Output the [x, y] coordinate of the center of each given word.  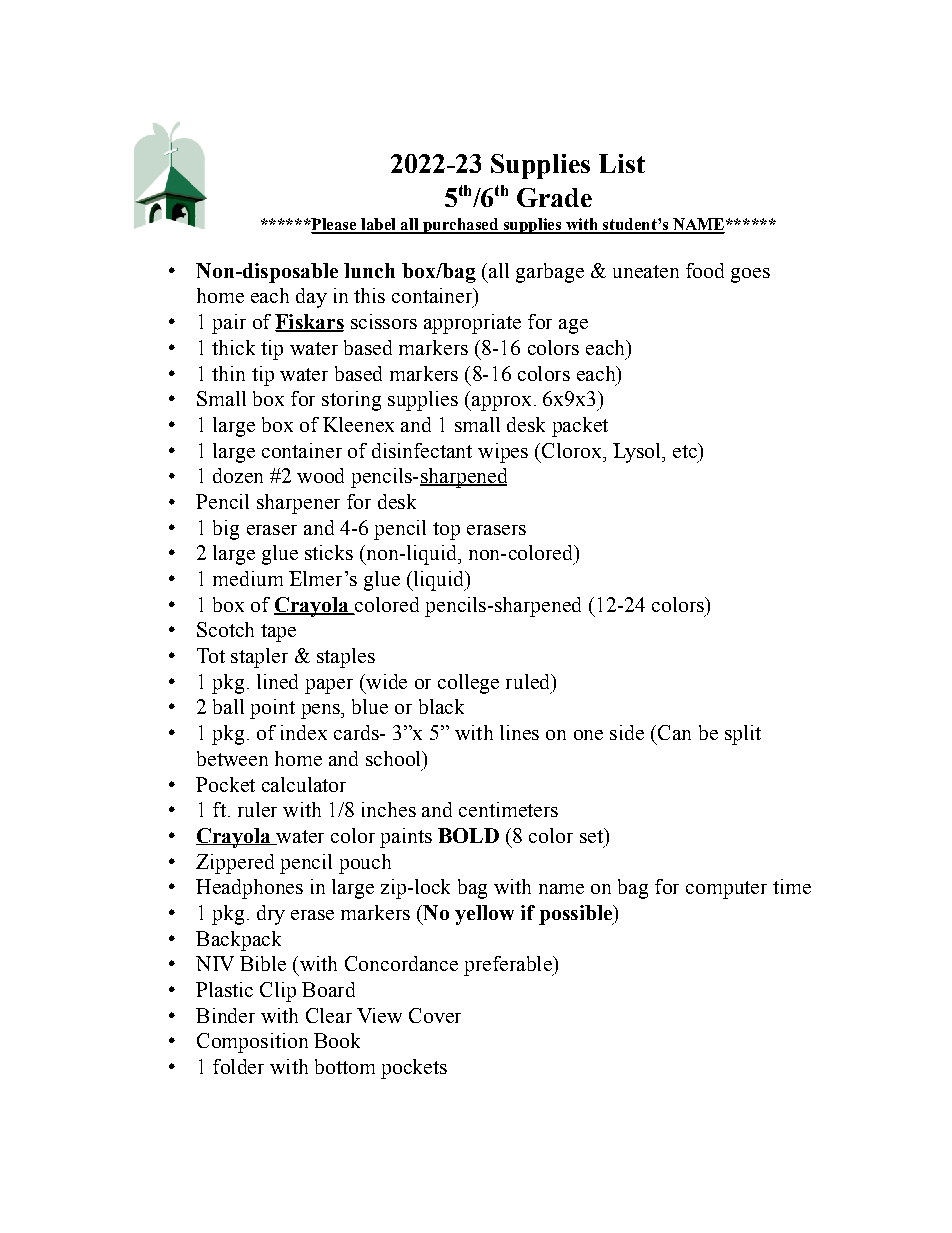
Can [674, 732]
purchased [461, 226]
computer [726, 890]
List [622, 163]
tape [278, 633]
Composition [252, 1043]
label [378, 225]
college [468, 684]
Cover [435, 1015]
